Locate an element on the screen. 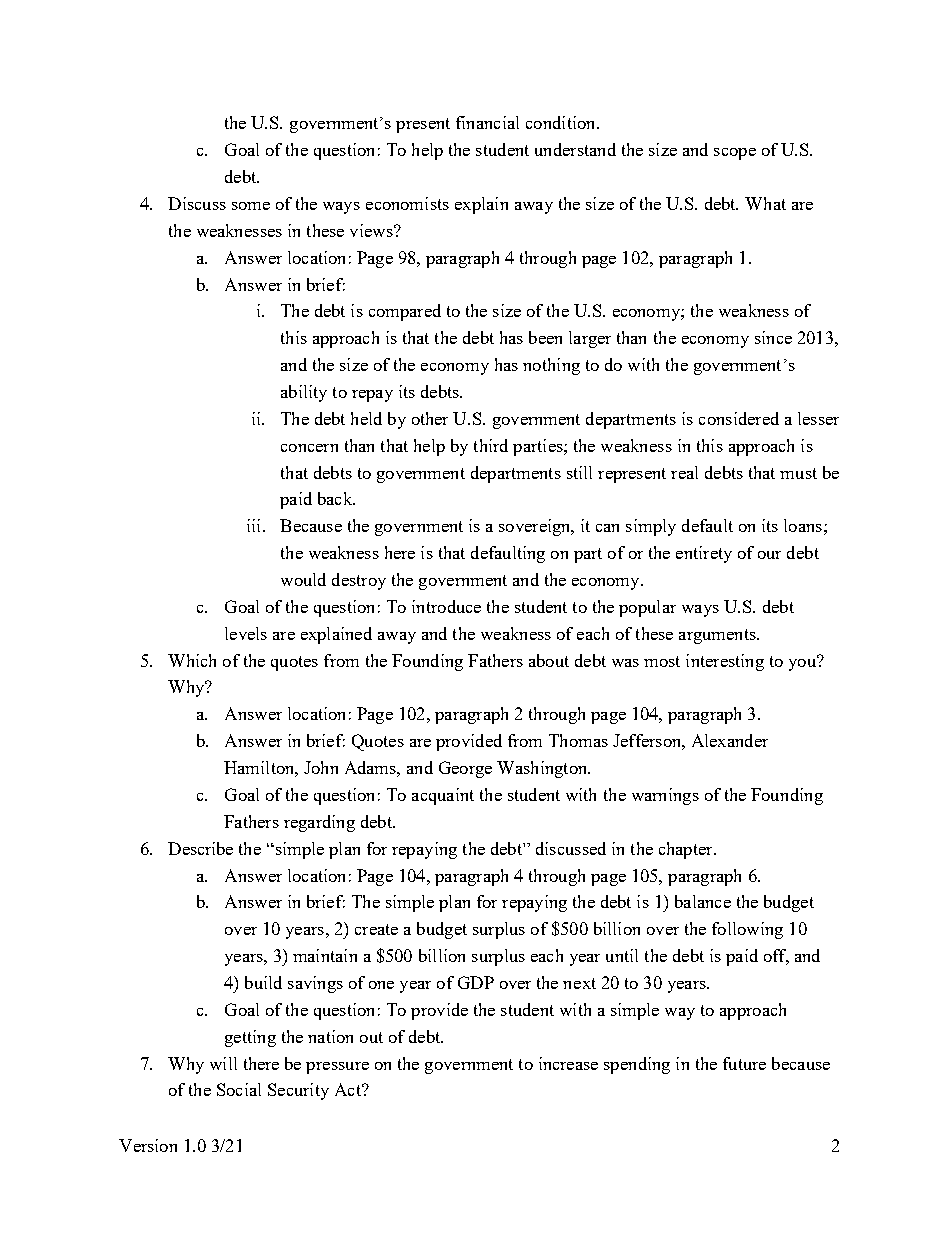 This screenshot has height=1233, width=952. Describe is located at coordinates (200, 848).
